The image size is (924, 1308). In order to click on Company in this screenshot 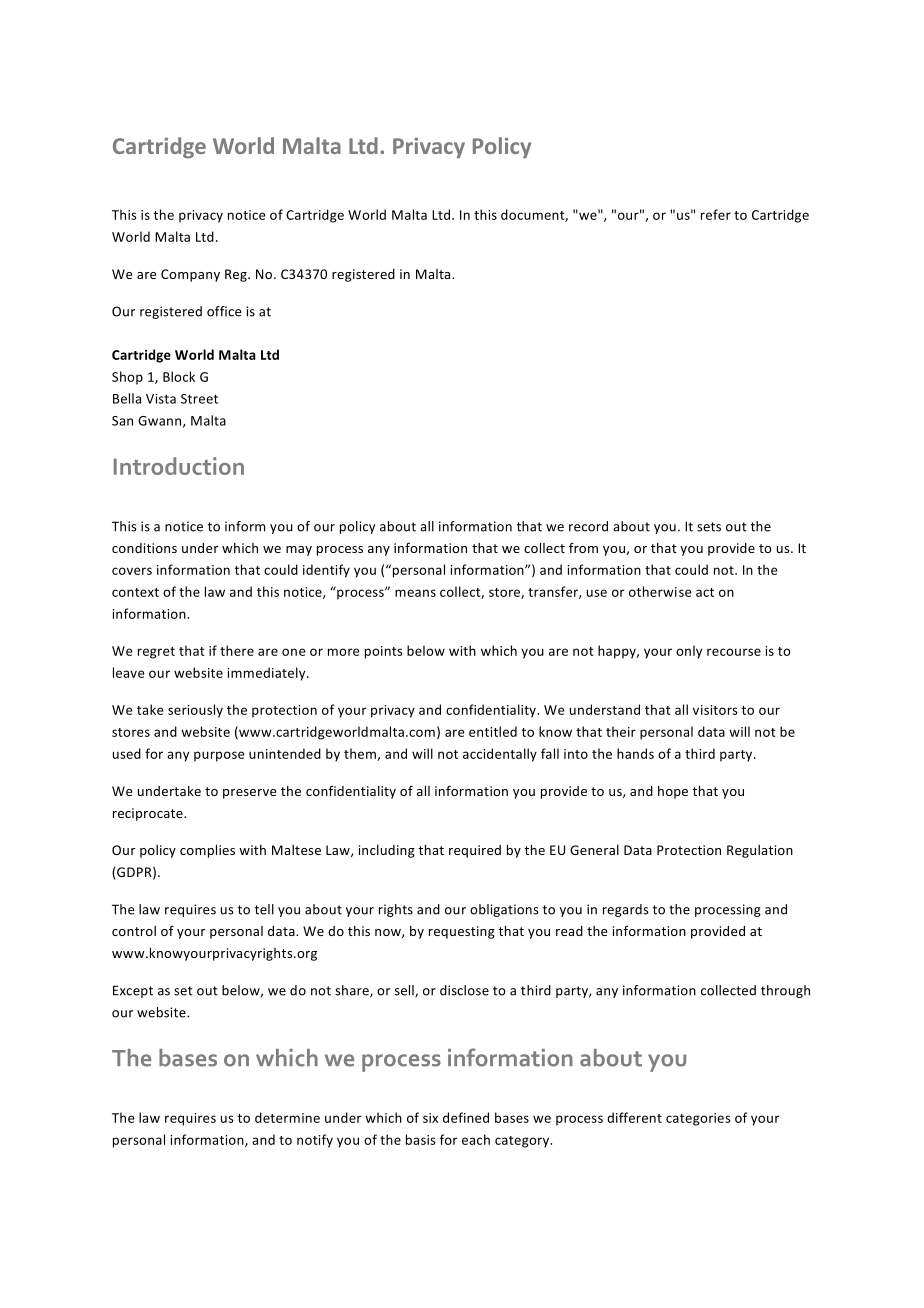, I will do `click(190, 275)`.
